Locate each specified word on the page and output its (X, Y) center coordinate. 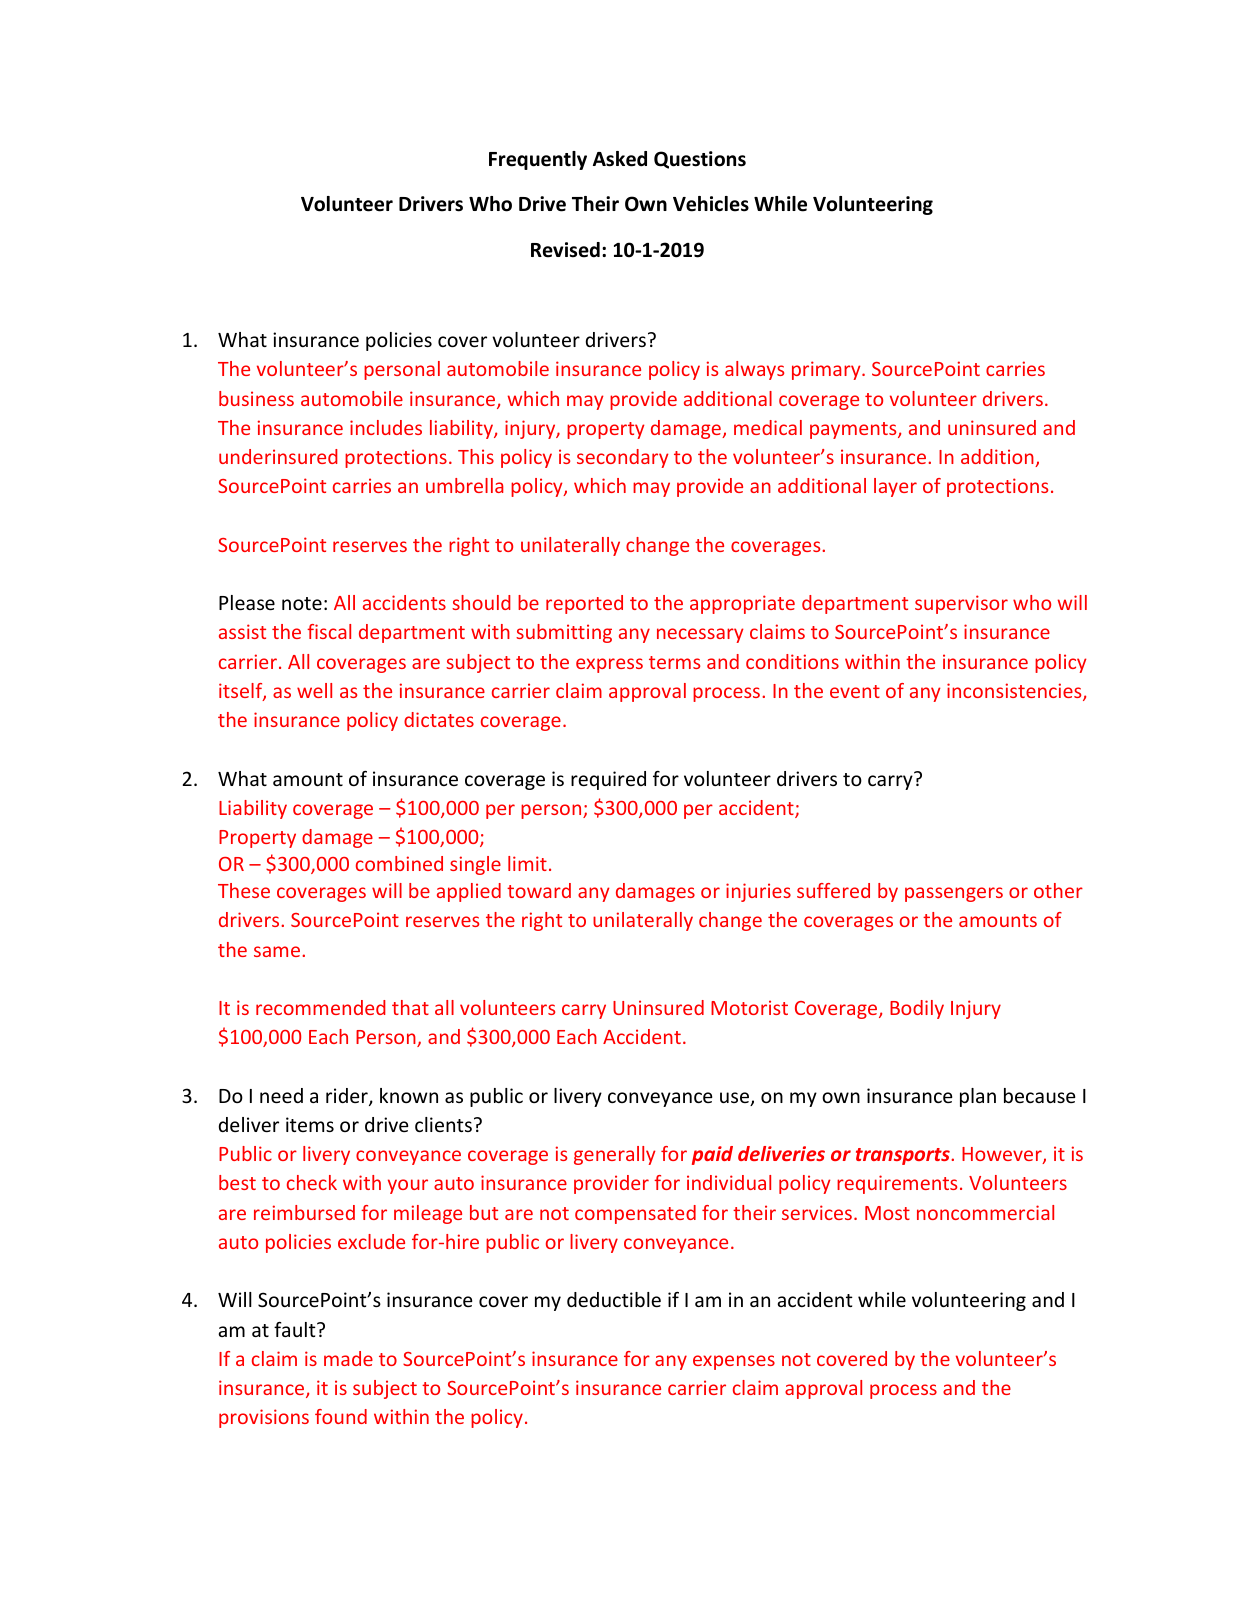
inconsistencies (1015, 692)
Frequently (538, 160)
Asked (620, 159)
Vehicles (711, 204)
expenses (734, 1362)
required (608, 780)
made (348, 1358)
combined (399, 863)
